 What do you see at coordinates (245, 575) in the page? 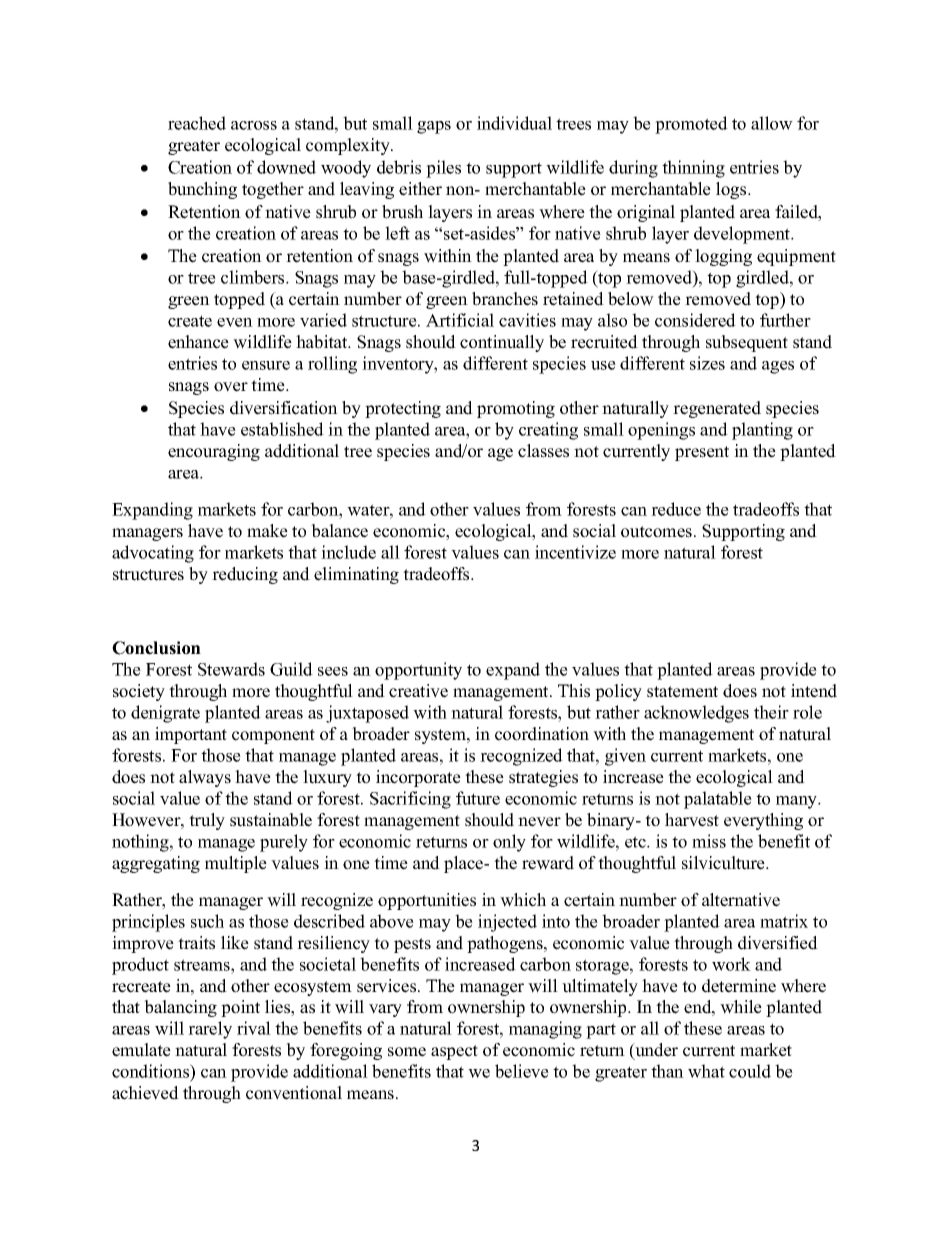
I see `reducing` at bounding box center [245, 575].
